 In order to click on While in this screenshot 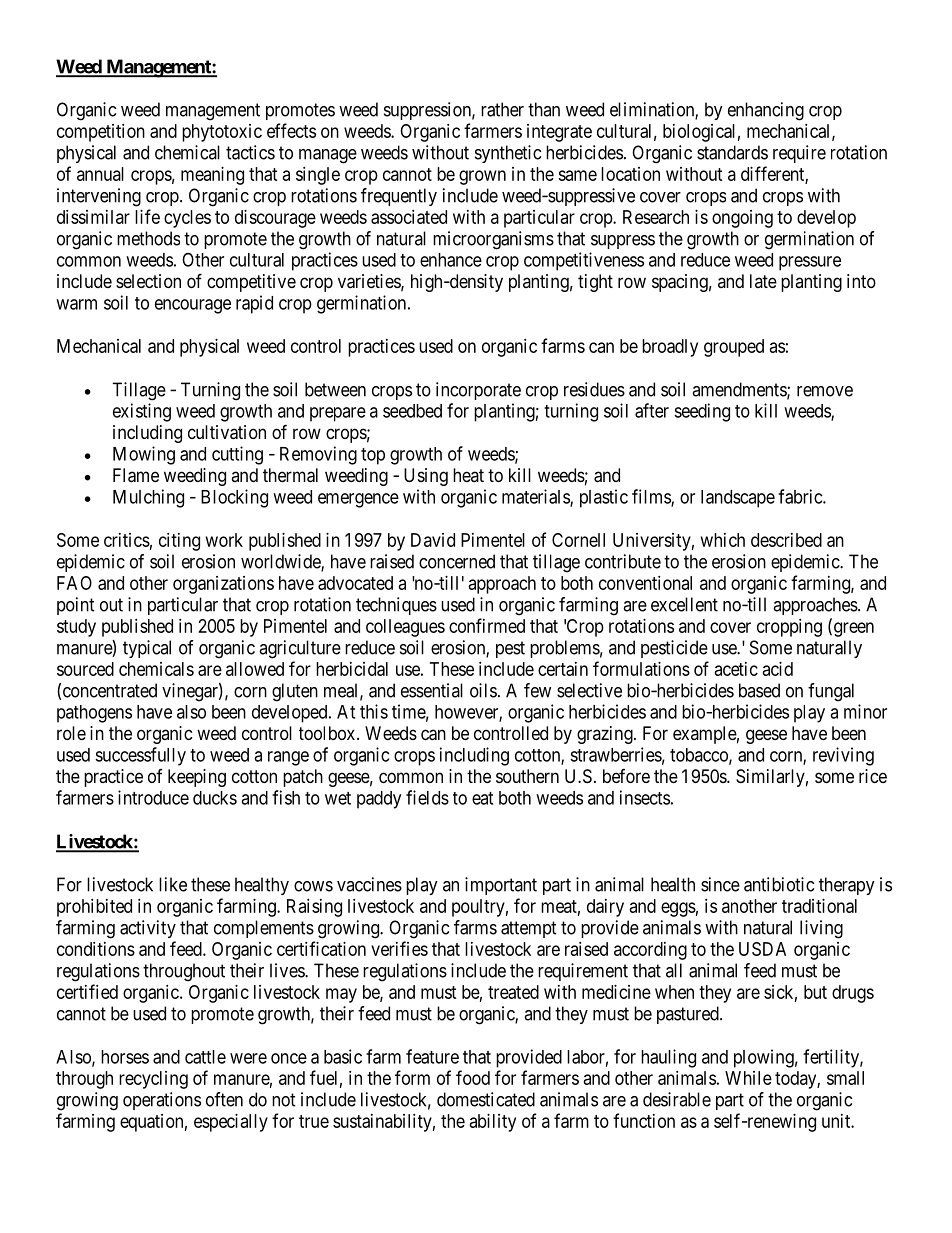, I will do `click(748, 1078)`.
